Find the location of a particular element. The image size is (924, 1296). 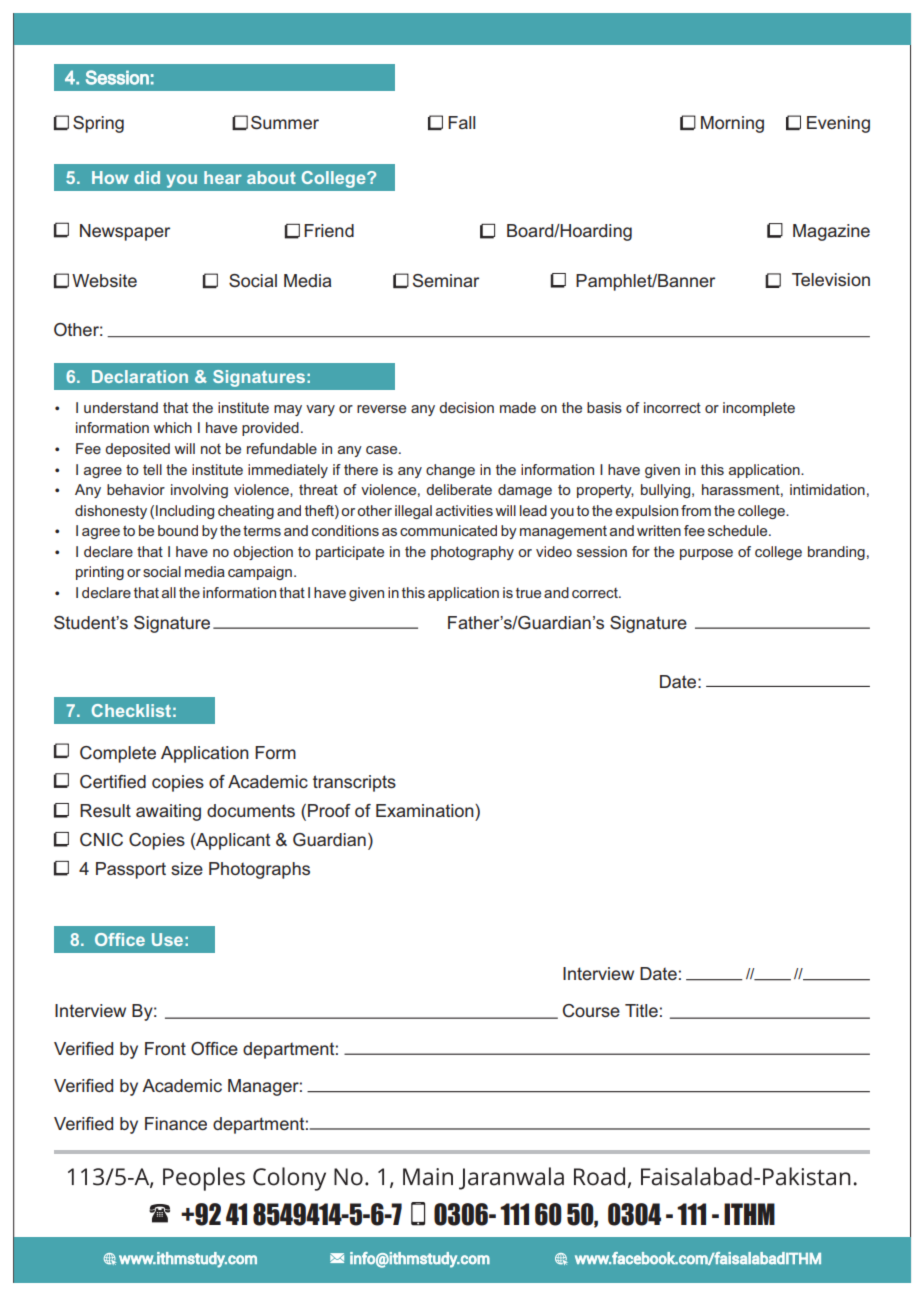

Finance is located at coordinates (176, 1123).
